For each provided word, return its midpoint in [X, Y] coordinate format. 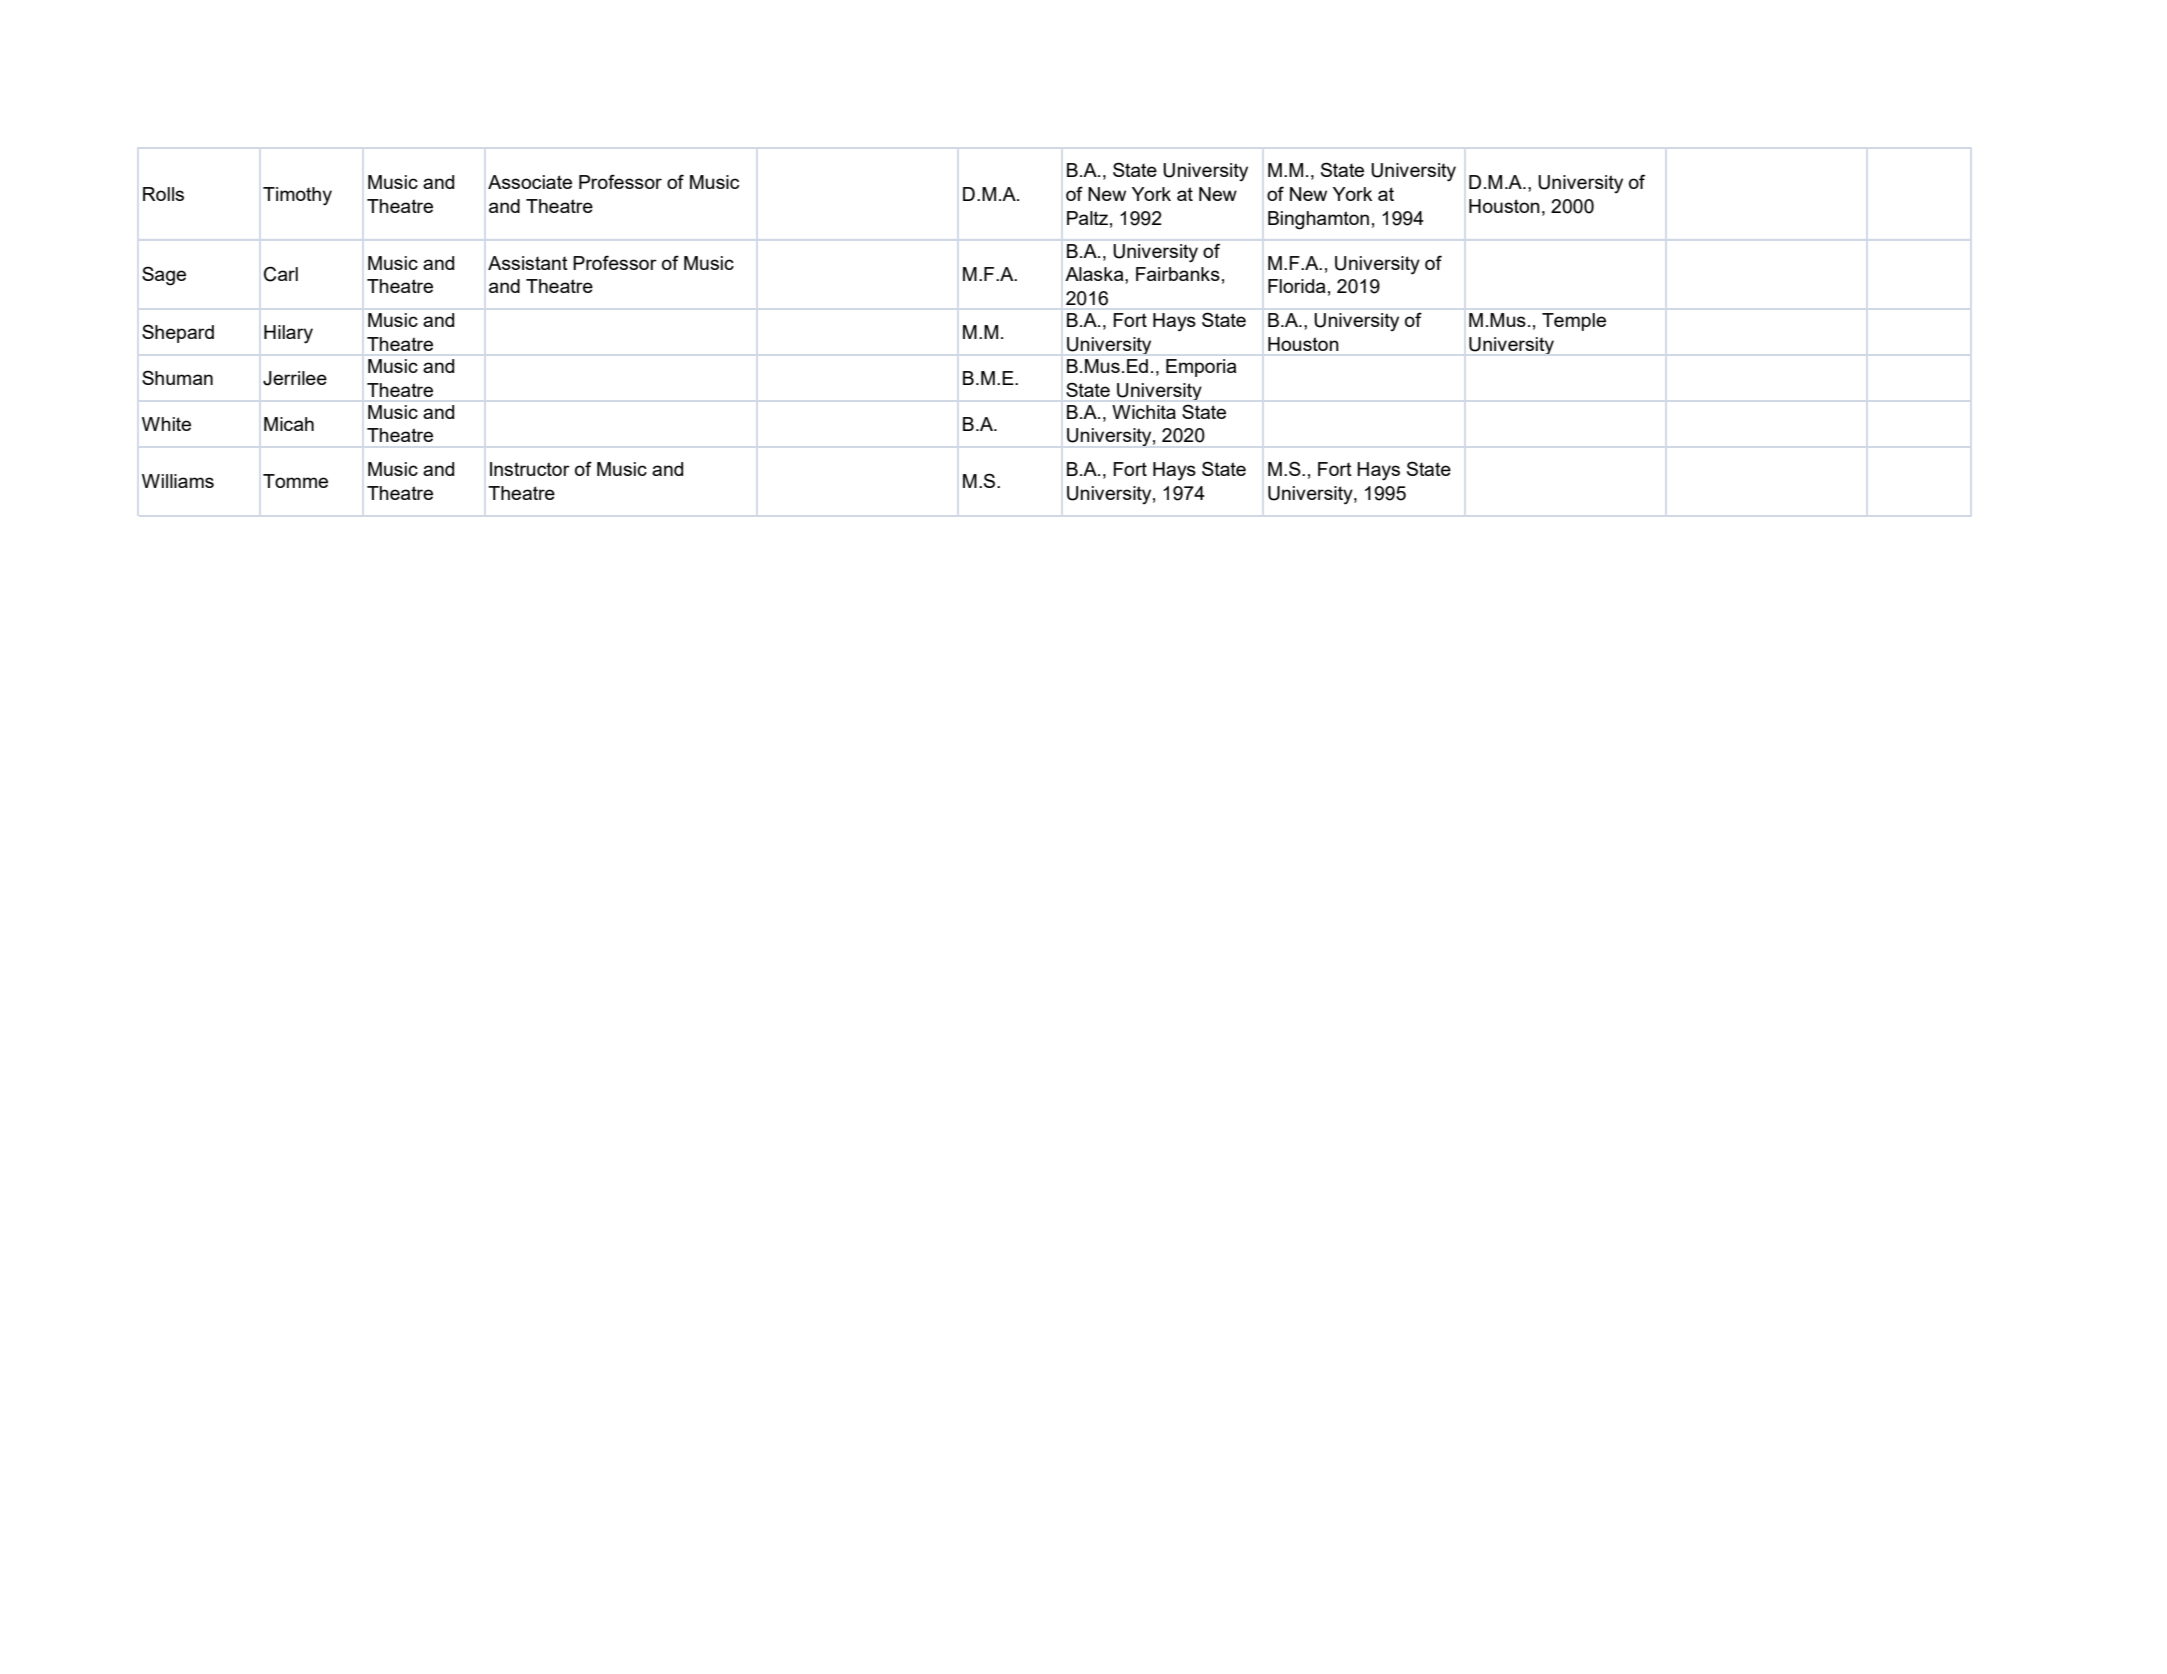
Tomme [295, 481]
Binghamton [1318, 220]
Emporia [1201, 368]
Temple [1574, 322]
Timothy [297, 196]
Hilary [288, 334]
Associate [530, 182]
